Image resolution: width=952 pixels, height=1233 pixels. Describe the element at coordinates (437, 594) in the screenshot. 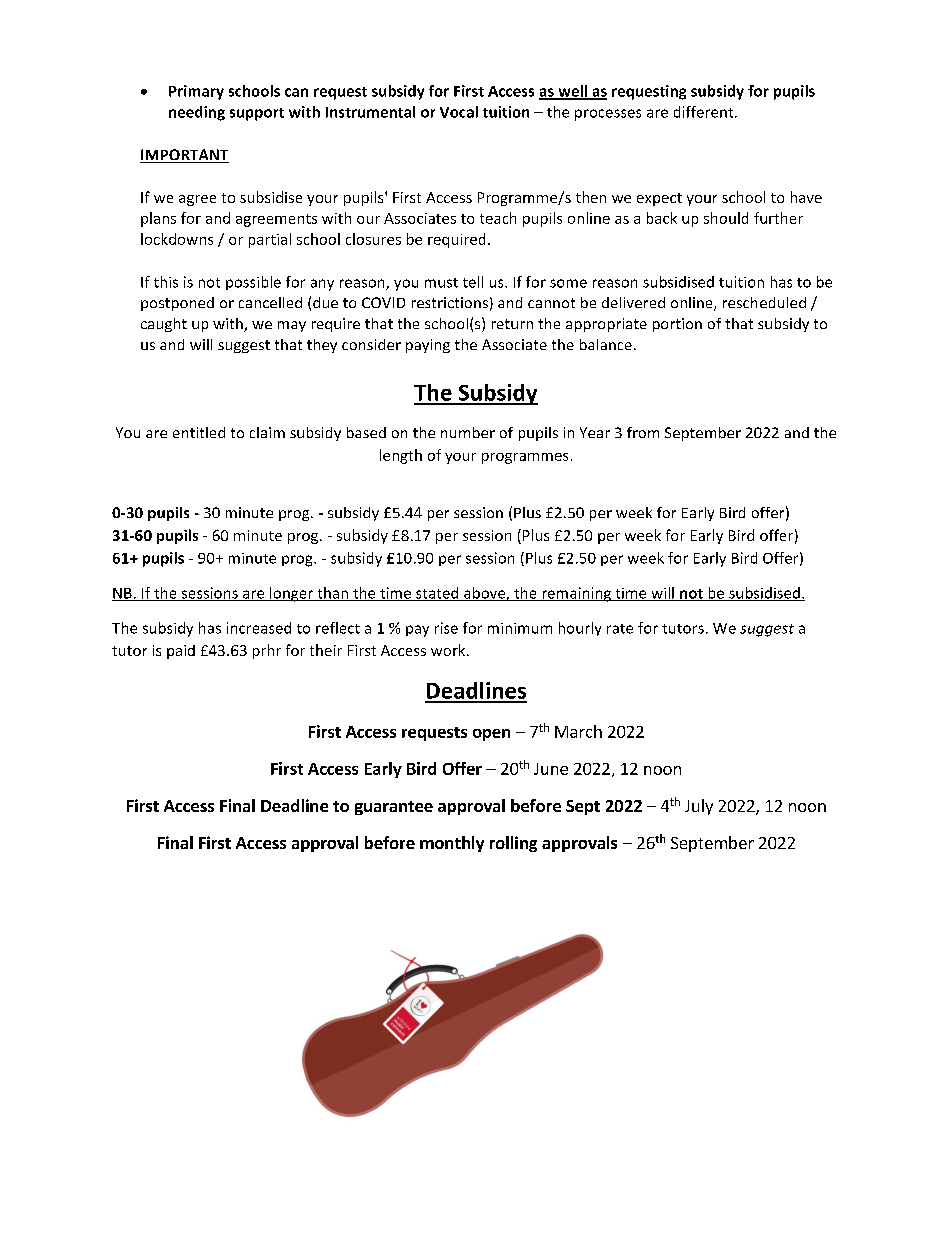

I see `stated` at that location.
